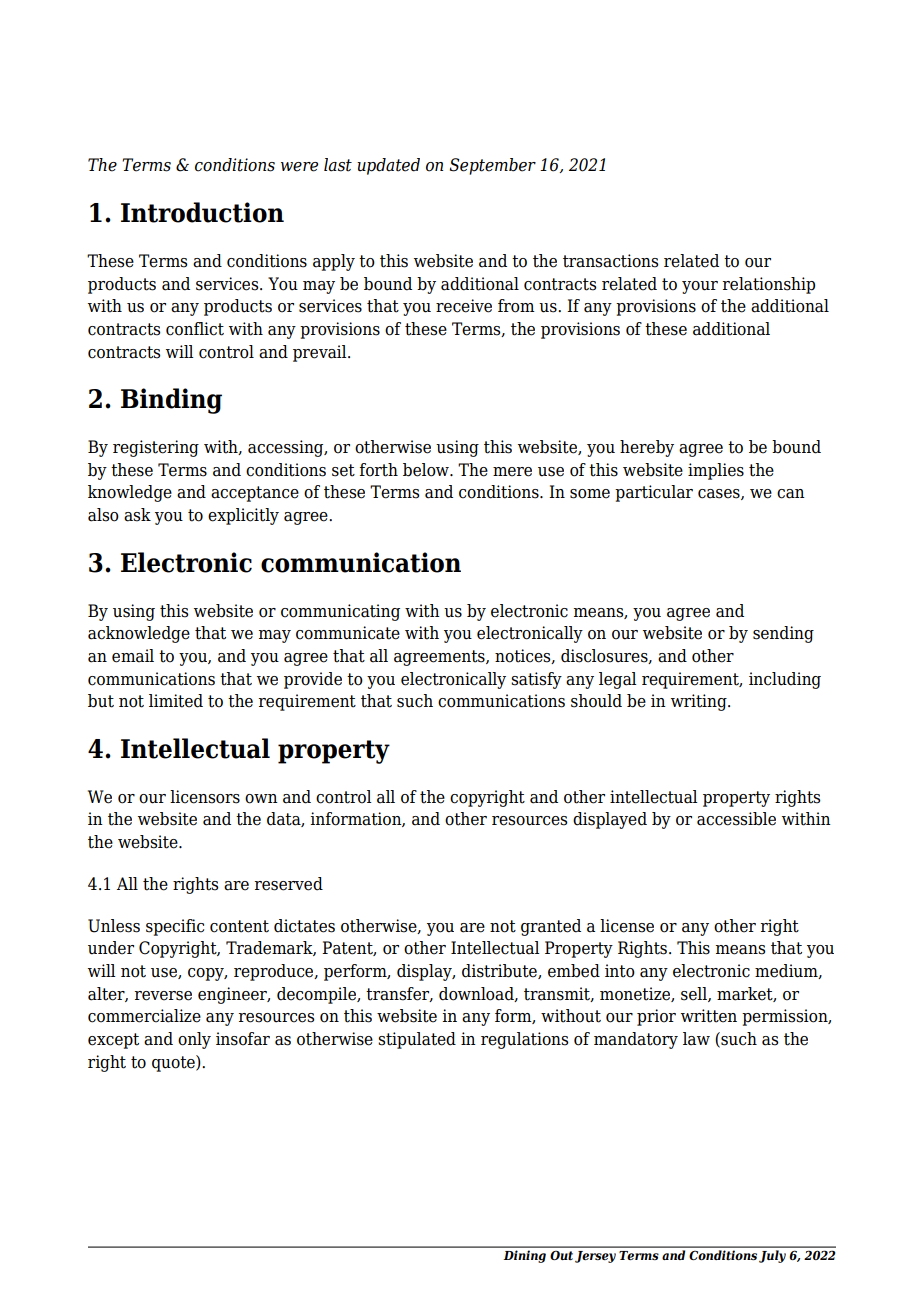  I want to click on only, so click(194, 1040).
